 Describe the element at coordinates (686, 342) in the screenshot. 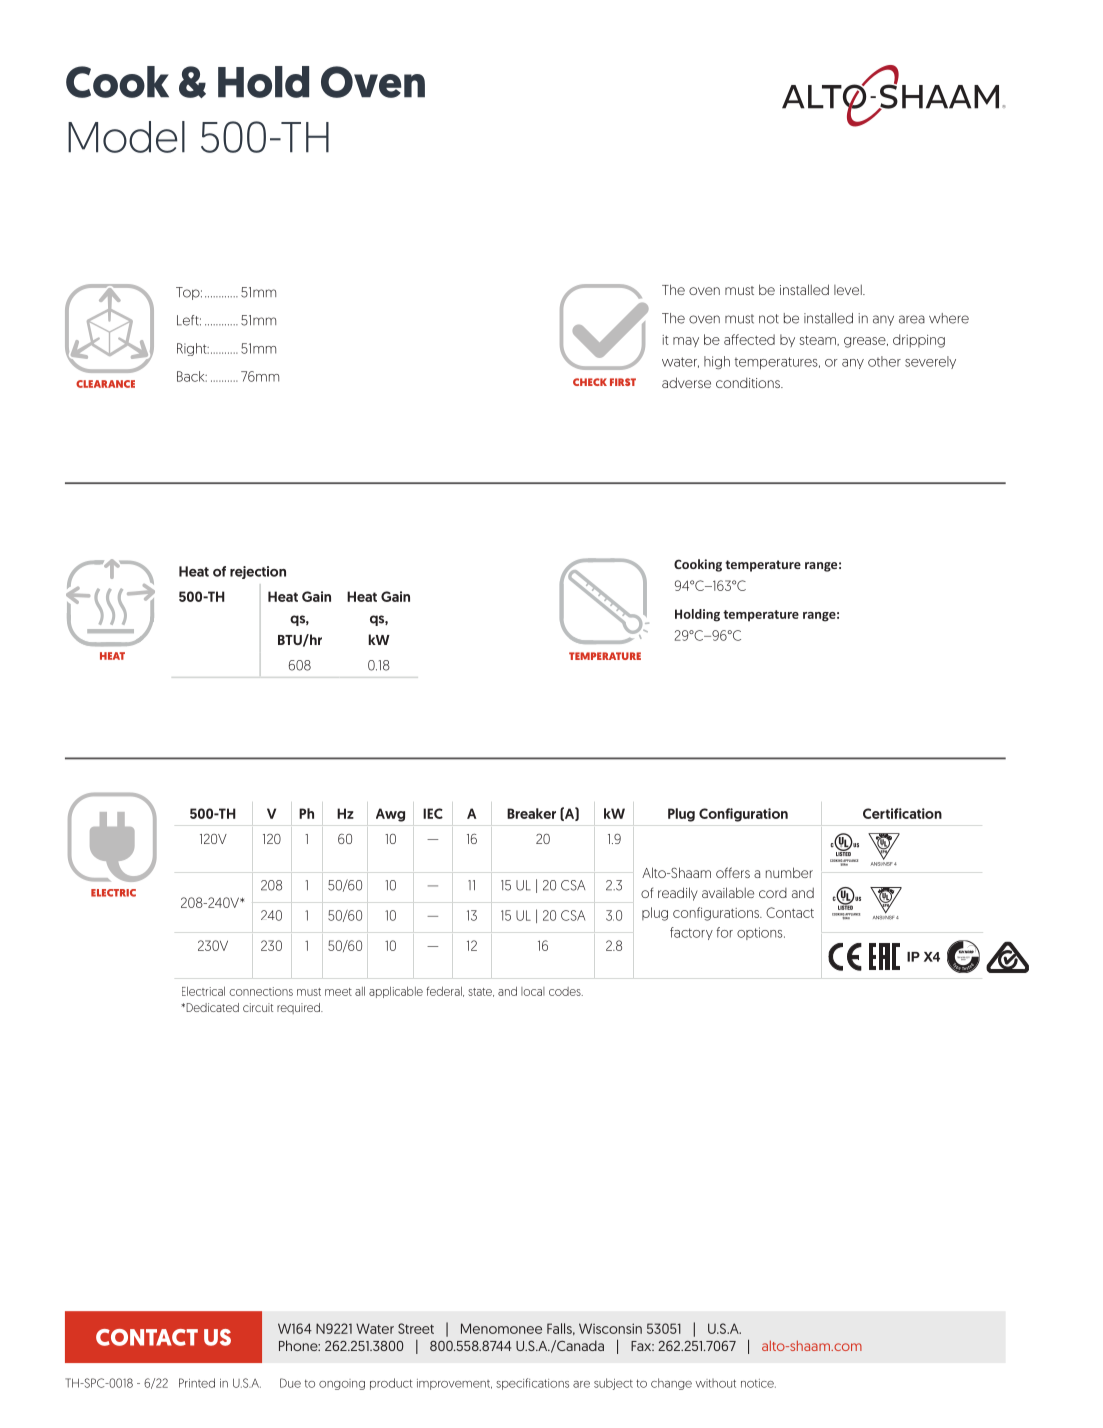

I see `may` at that location.
